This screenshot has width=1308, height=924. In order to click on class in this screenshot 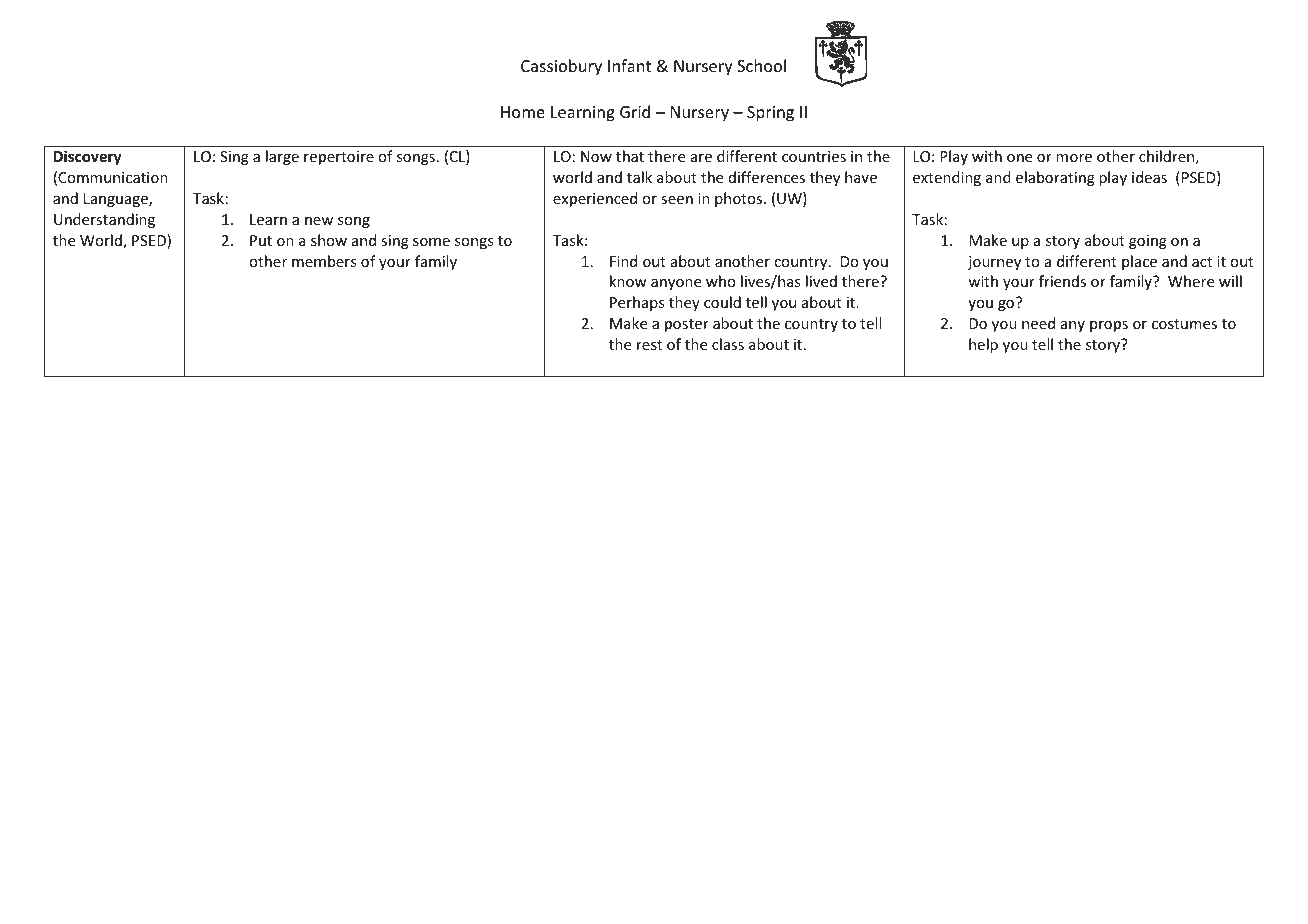, I will do `click(728, 344)`.
